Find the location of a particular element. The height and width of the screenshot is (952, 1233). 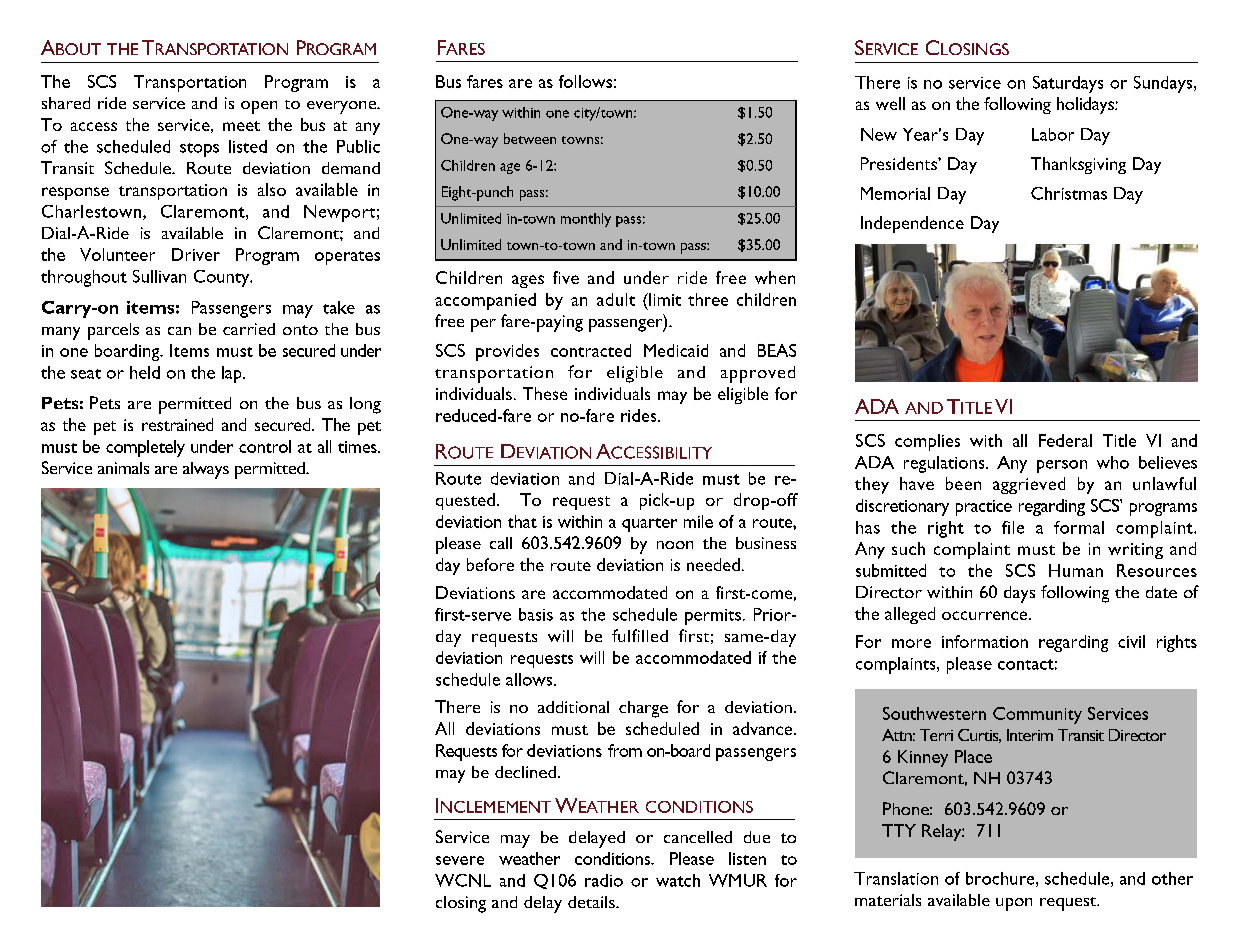

Federal is located at coordinates (1065, 440).
